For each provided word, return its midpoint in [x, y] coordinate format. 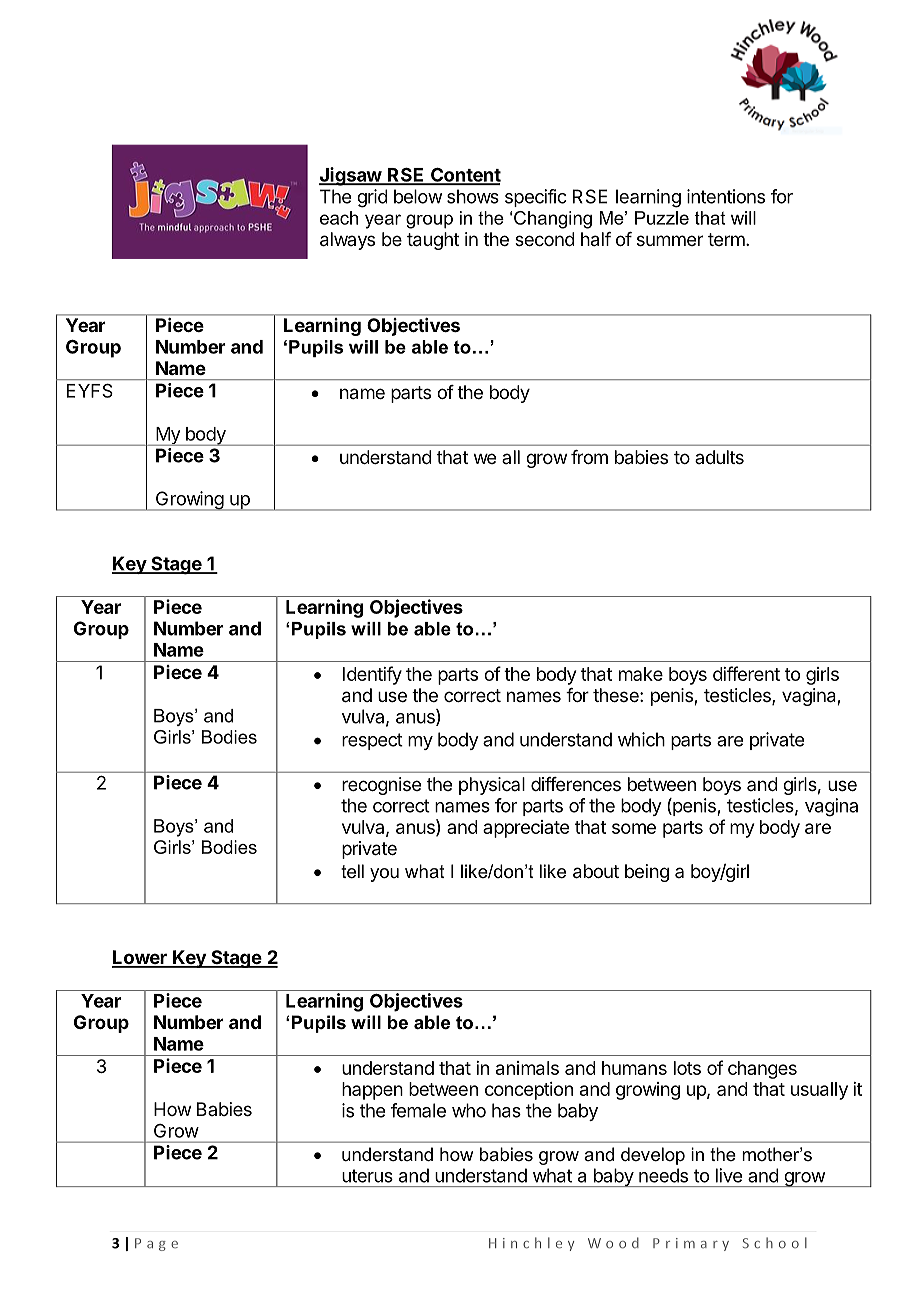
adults [719, 457]
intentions [726, 196]
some [634, 828]
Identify [372, 675]
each [339, 218]
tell [352, 871]
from [589, 457]
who [469, 1110]
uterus [367, 1176]
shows [473, 196]
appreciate [526, 829]
